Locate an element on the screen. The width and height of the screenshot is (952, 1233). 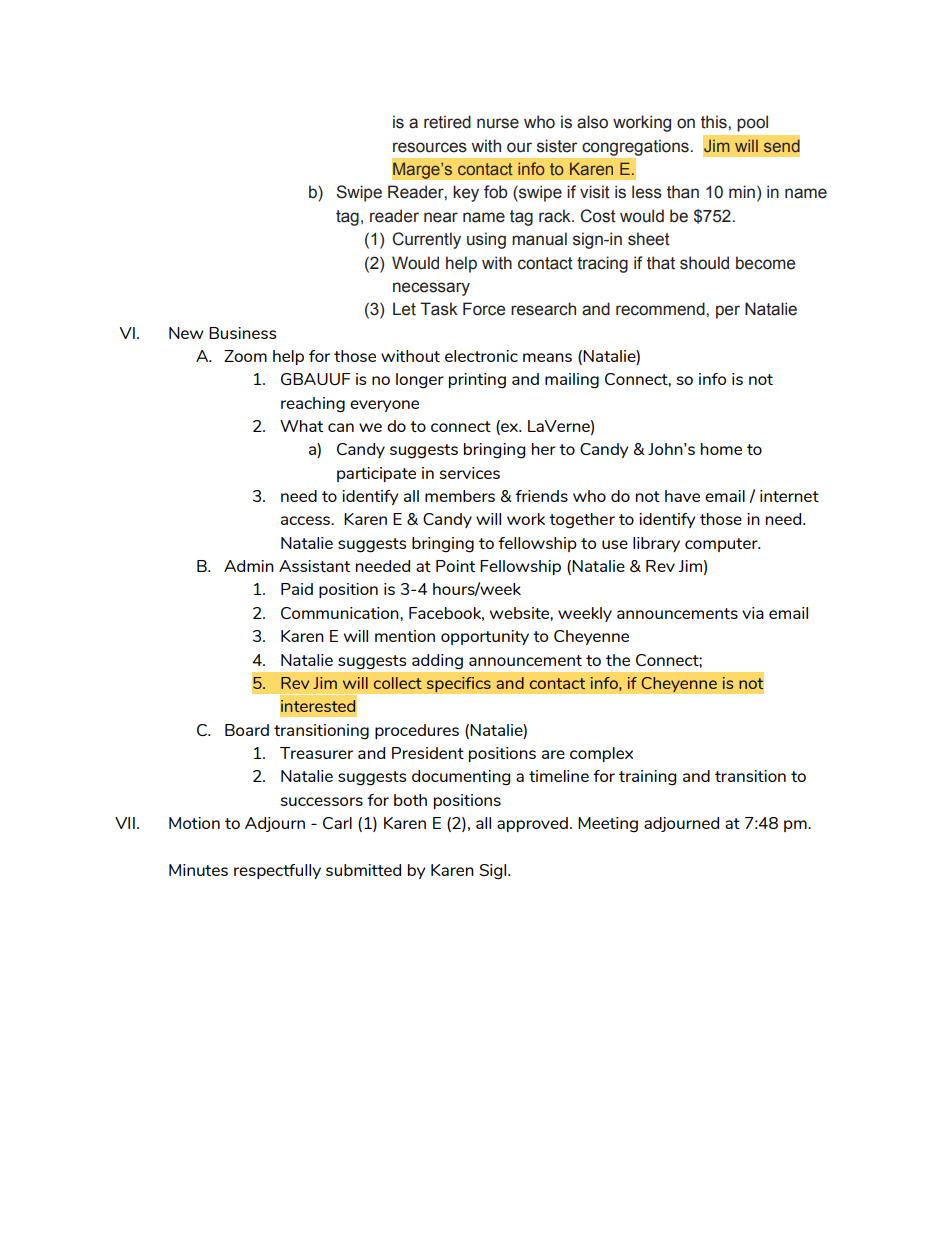
home is located at coordinates (721, 449).
